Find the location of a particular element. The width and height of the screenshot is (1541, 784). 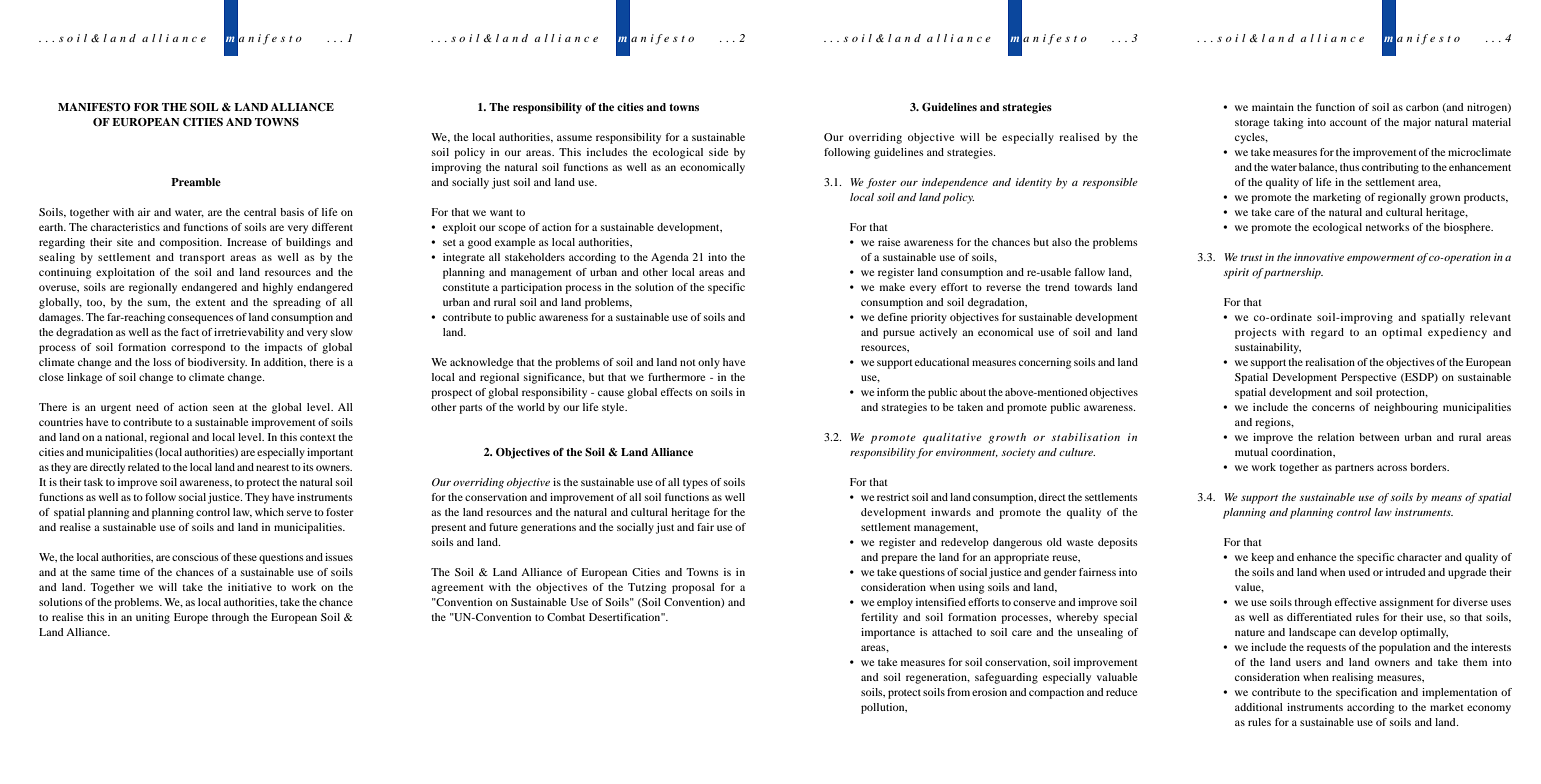

assume is located at coordinates (574, 138).
